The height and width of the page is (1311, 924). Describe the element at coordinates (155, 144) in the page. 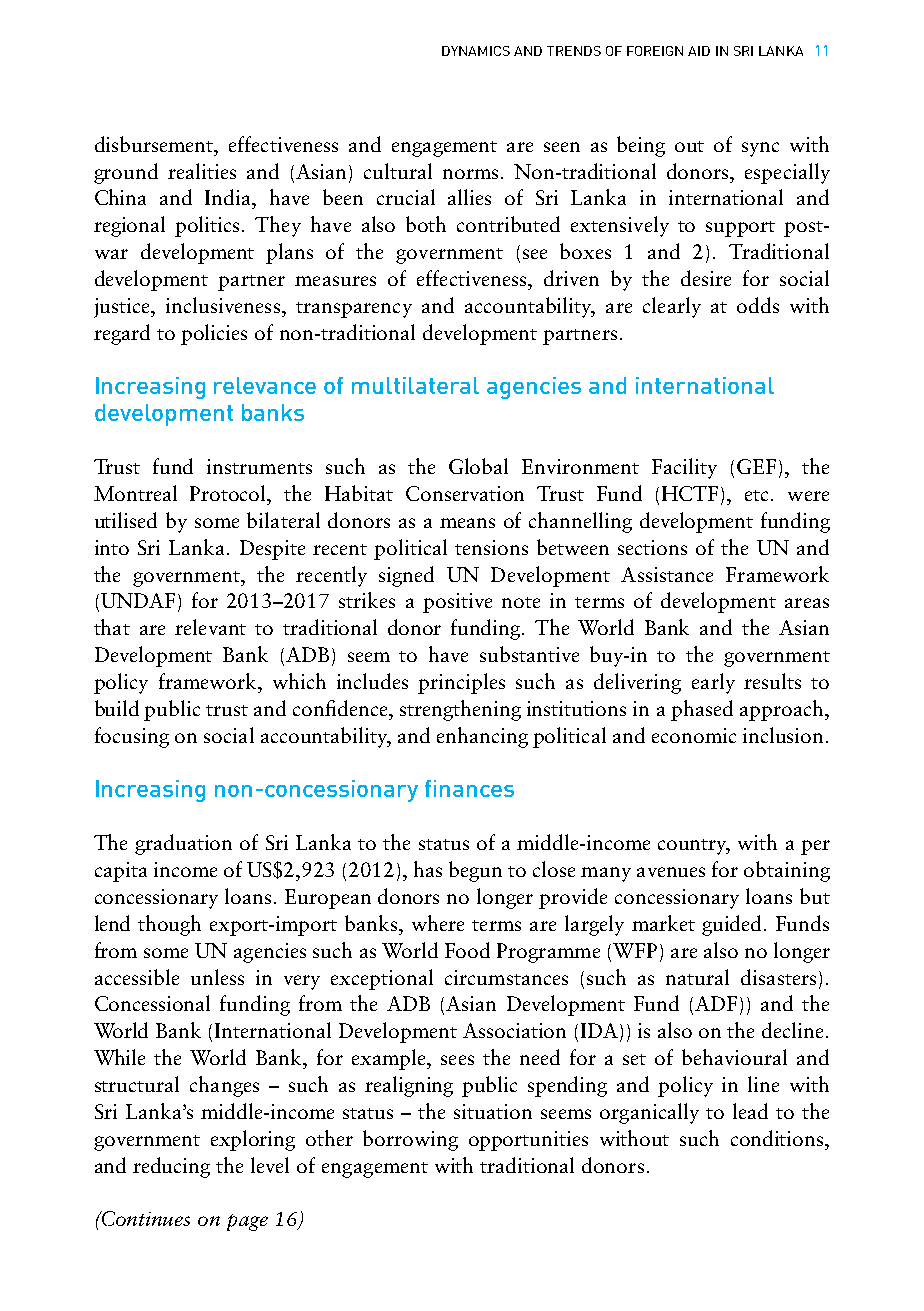

I see `disbursement` at that location.
